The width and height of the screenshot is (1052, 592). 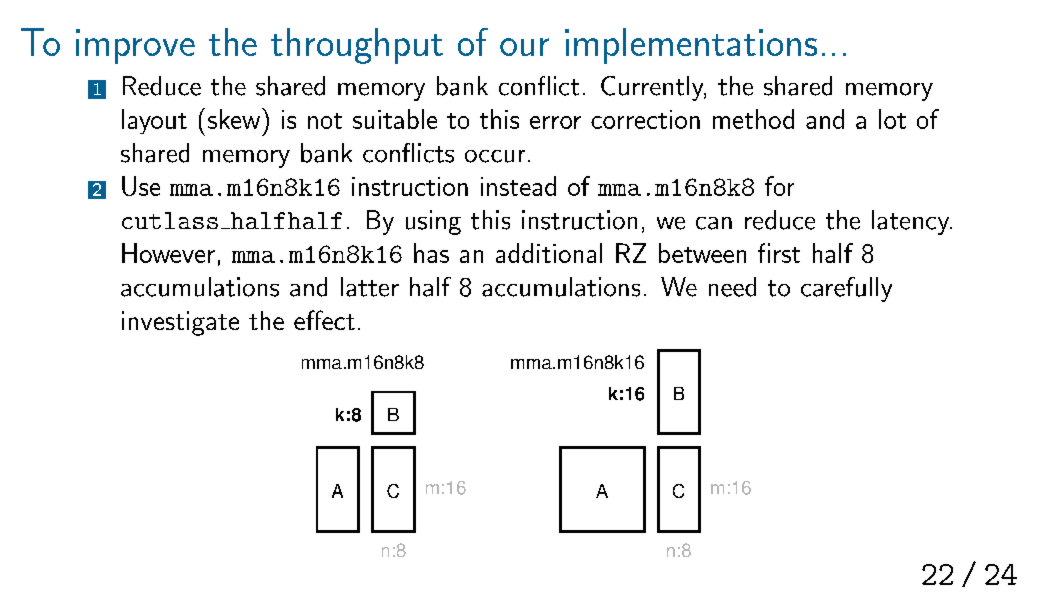 What do you see at coordinates (846, 289) in the screenshot?
I see `carefully` at bounding box center [846, 289].
